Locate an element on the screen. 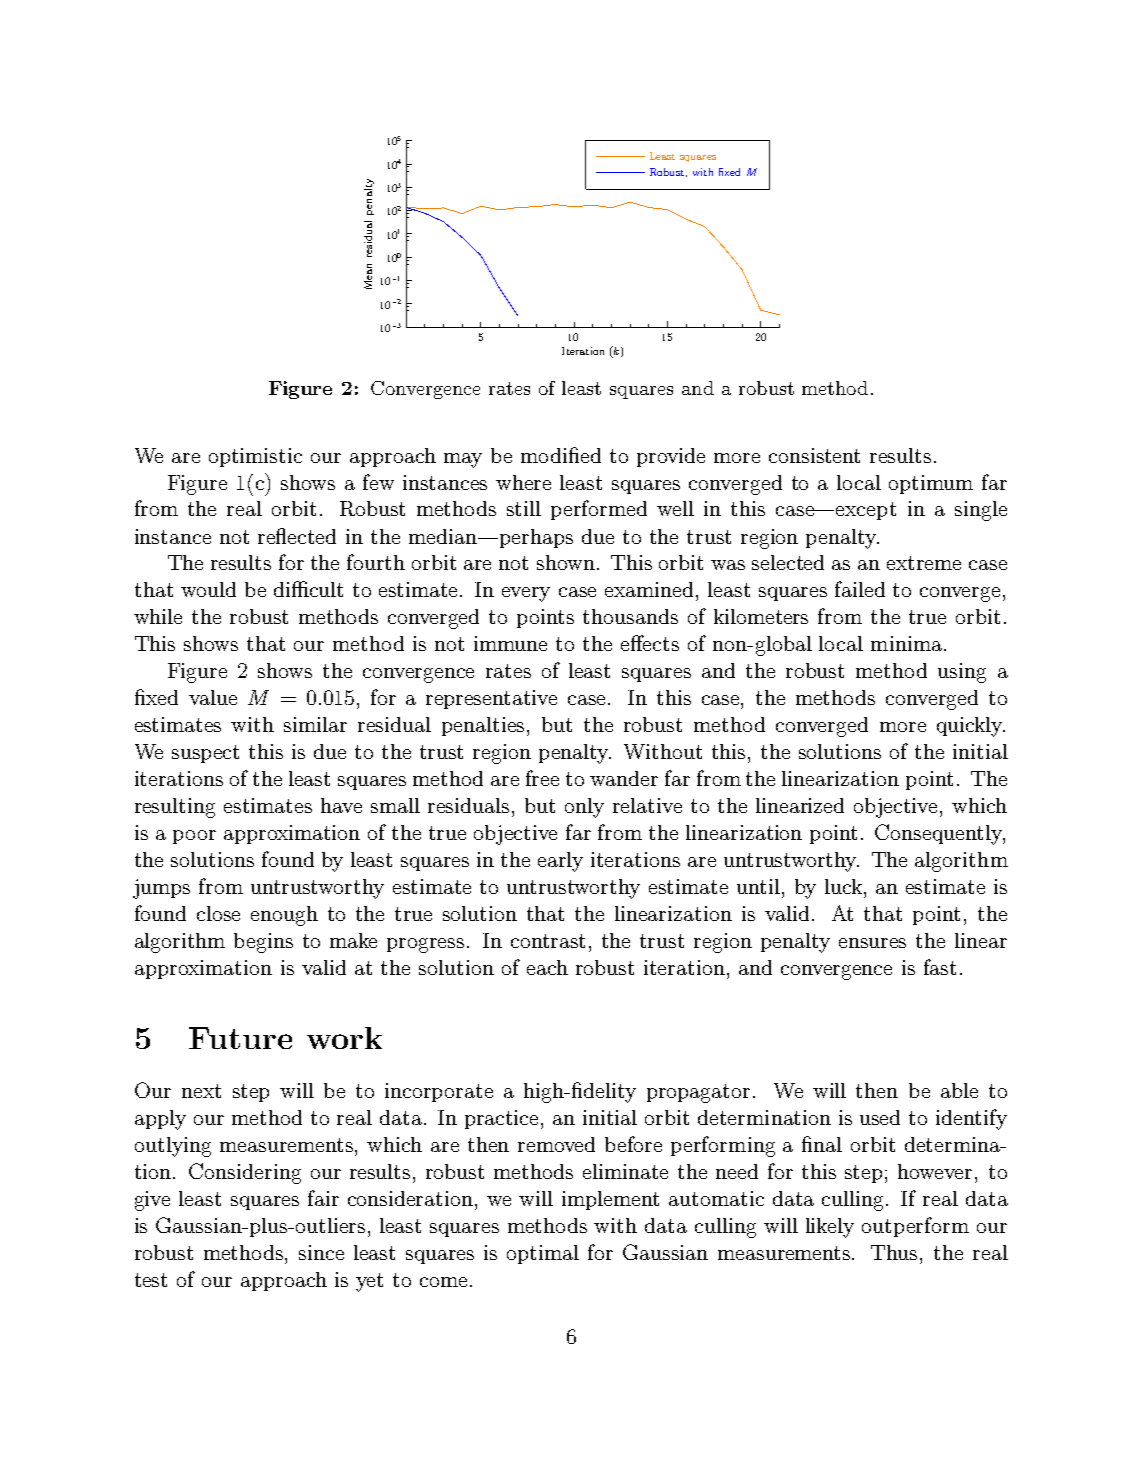  optimum is located at coordinates (931, 484).
